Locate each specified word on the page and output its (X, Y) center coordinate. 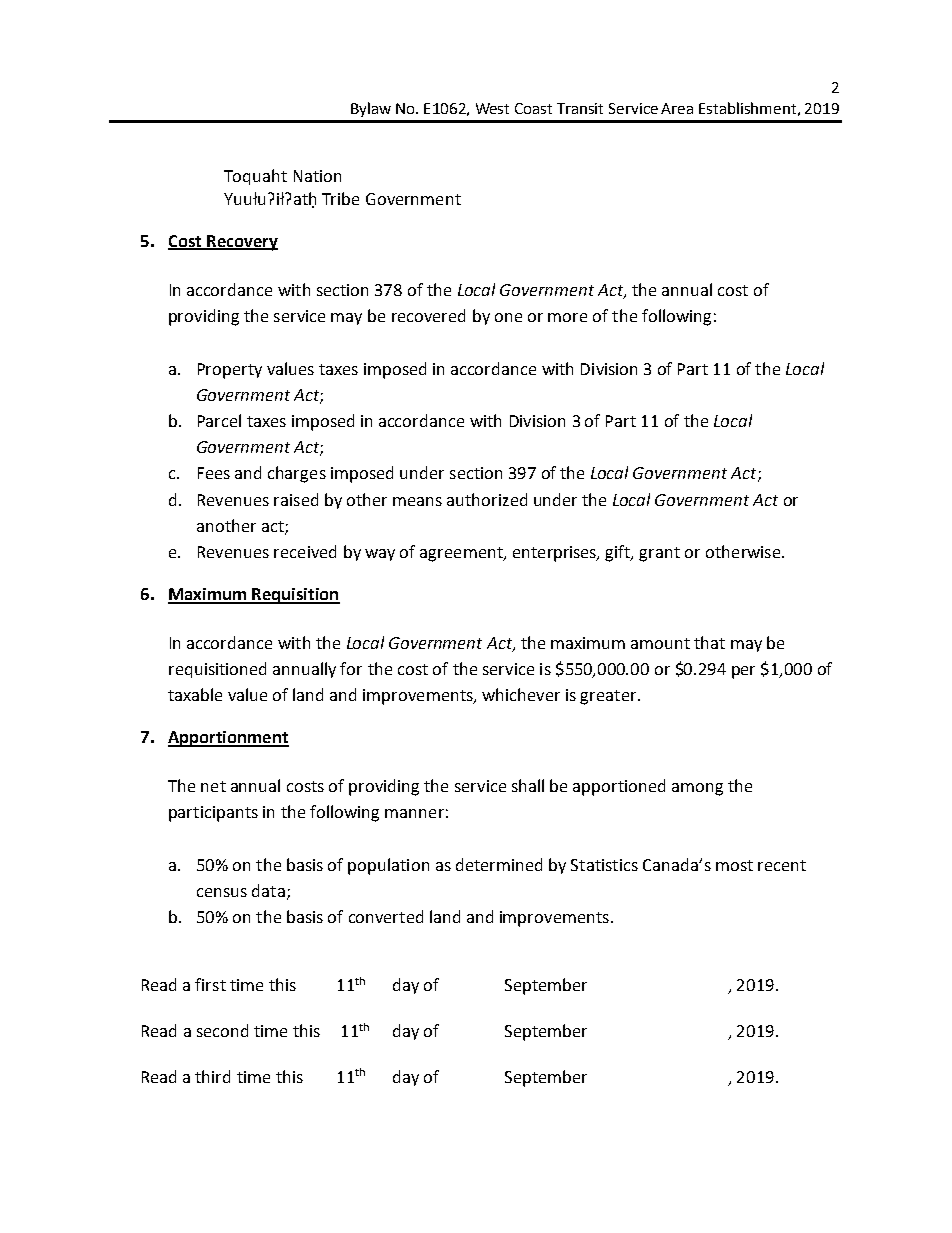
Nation (317, 176)
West (492, 108)
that (709, 642)
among (697, 789)
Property (230, 371)
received (305, 551)
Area (677, 108)
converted (386, 916)
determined (499, 864)
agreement (462, 554)
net (213, 786)
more (567, 317)
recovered (428, 315)
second (222, 1030)
